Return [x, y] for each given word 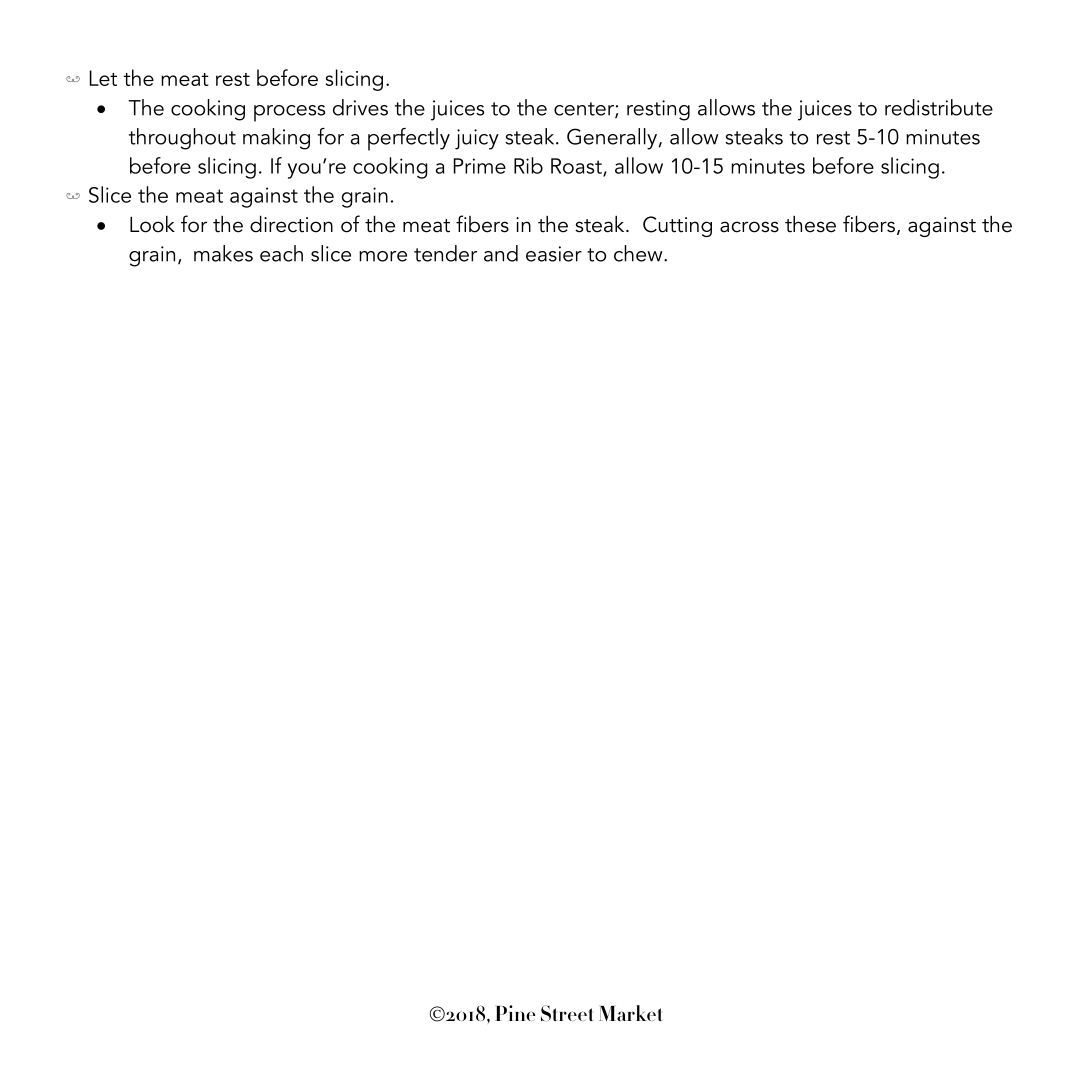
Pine [515, 1013]
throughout [182, 139]
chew [639, 253]
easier [554, 254]
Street [567, 1013]
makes [223, 253]
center [585, 110]
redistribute [939, 107]
